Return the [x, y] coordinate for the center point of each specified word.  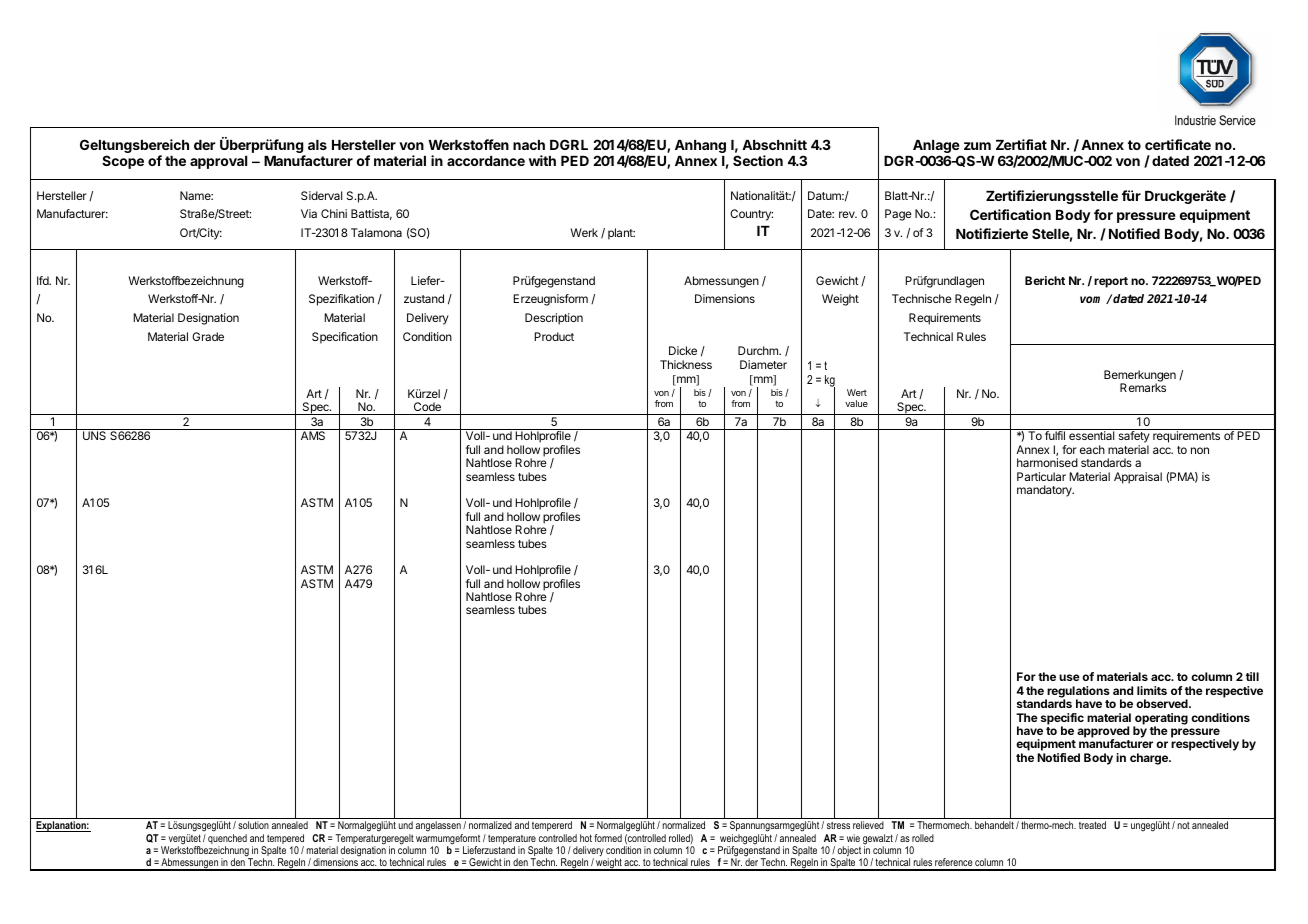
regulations [1077, 693]
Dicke [683, 350]
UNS [94, 435]
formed [608, 838]
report [1111, 282]
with [542, 160]
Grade [208, 336]
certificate [1178, 144]
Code [427, 408]
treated [1092, 825]
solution [253, 825]
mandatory [1045, 491]
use [1069, 677]
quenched [227, 840]
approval [218, 162]
